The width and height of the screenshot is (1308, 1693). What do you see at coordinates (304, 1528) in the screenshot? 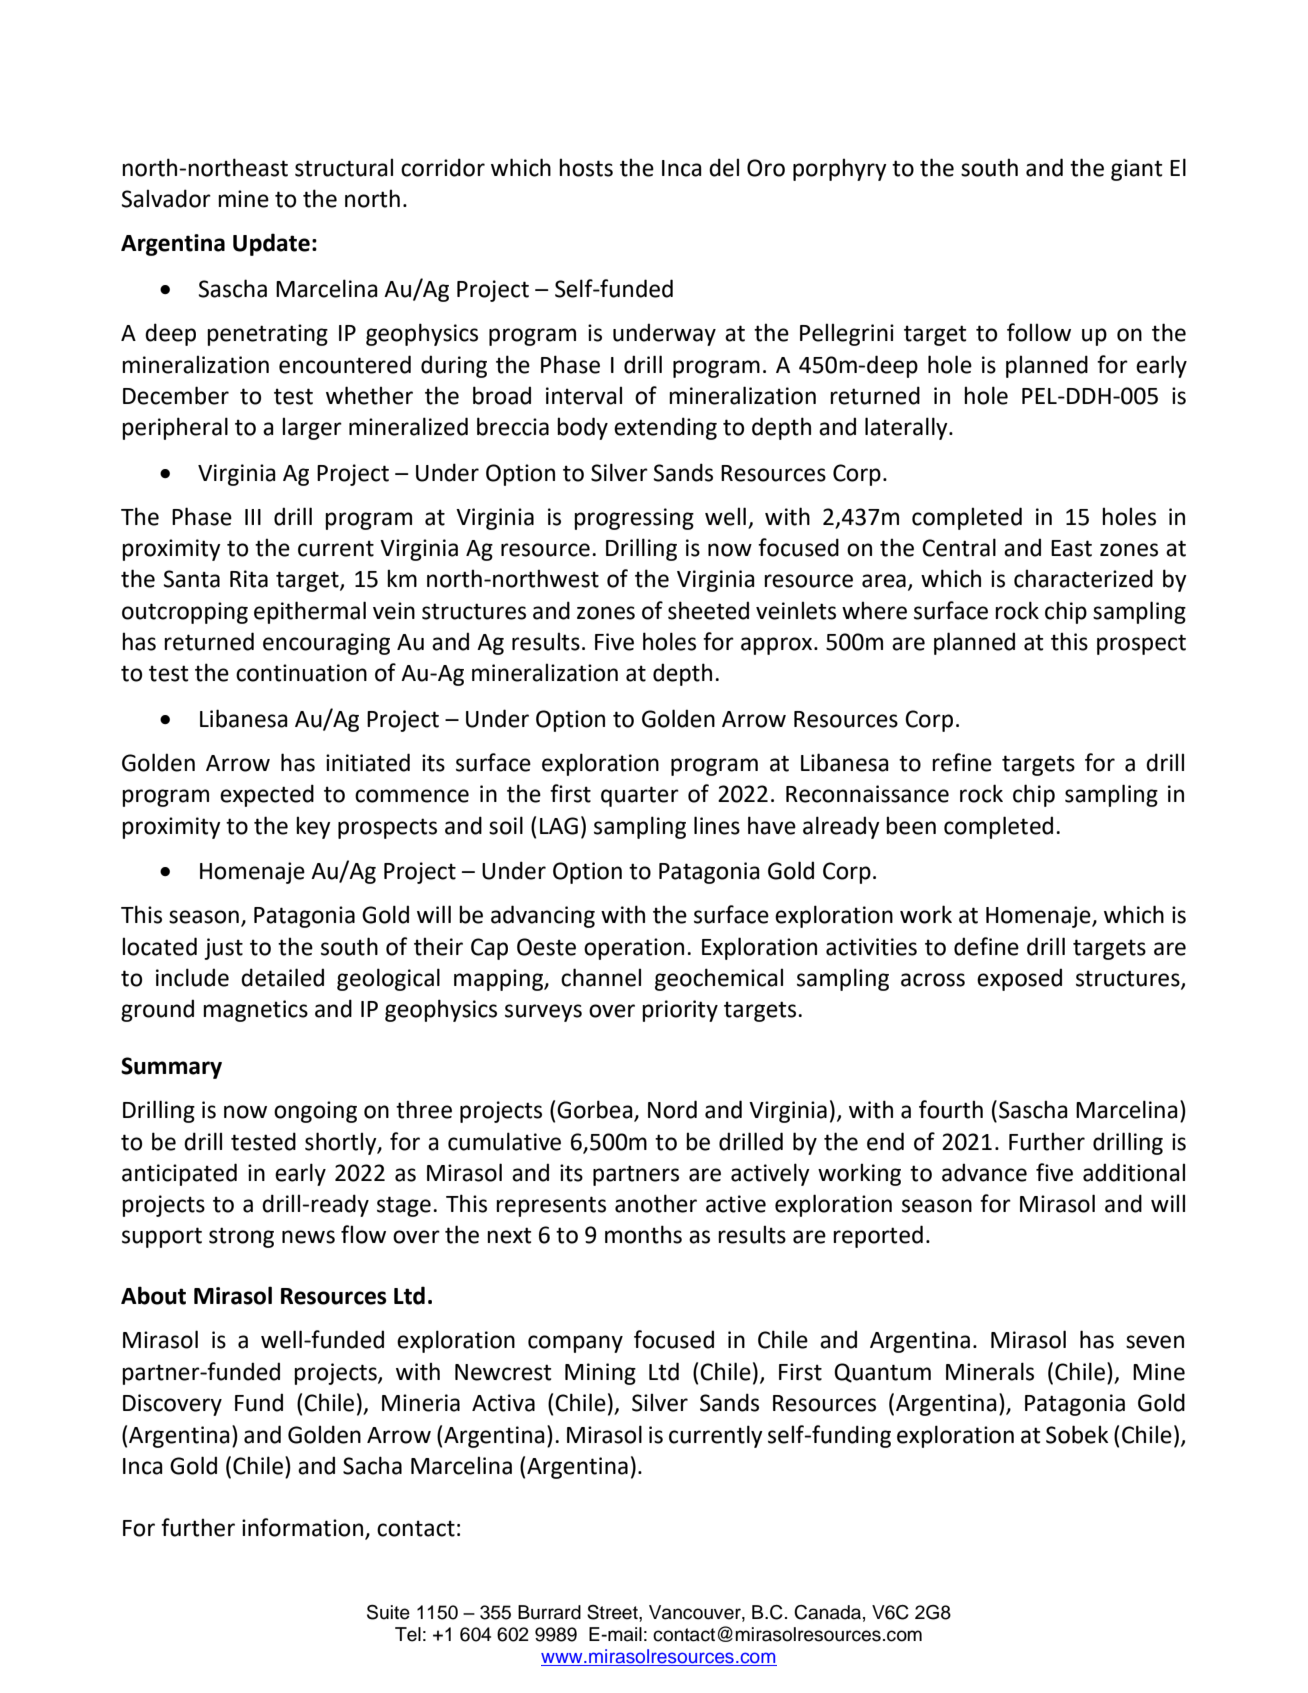
I see `information` at bounding box center [304, 1528].
